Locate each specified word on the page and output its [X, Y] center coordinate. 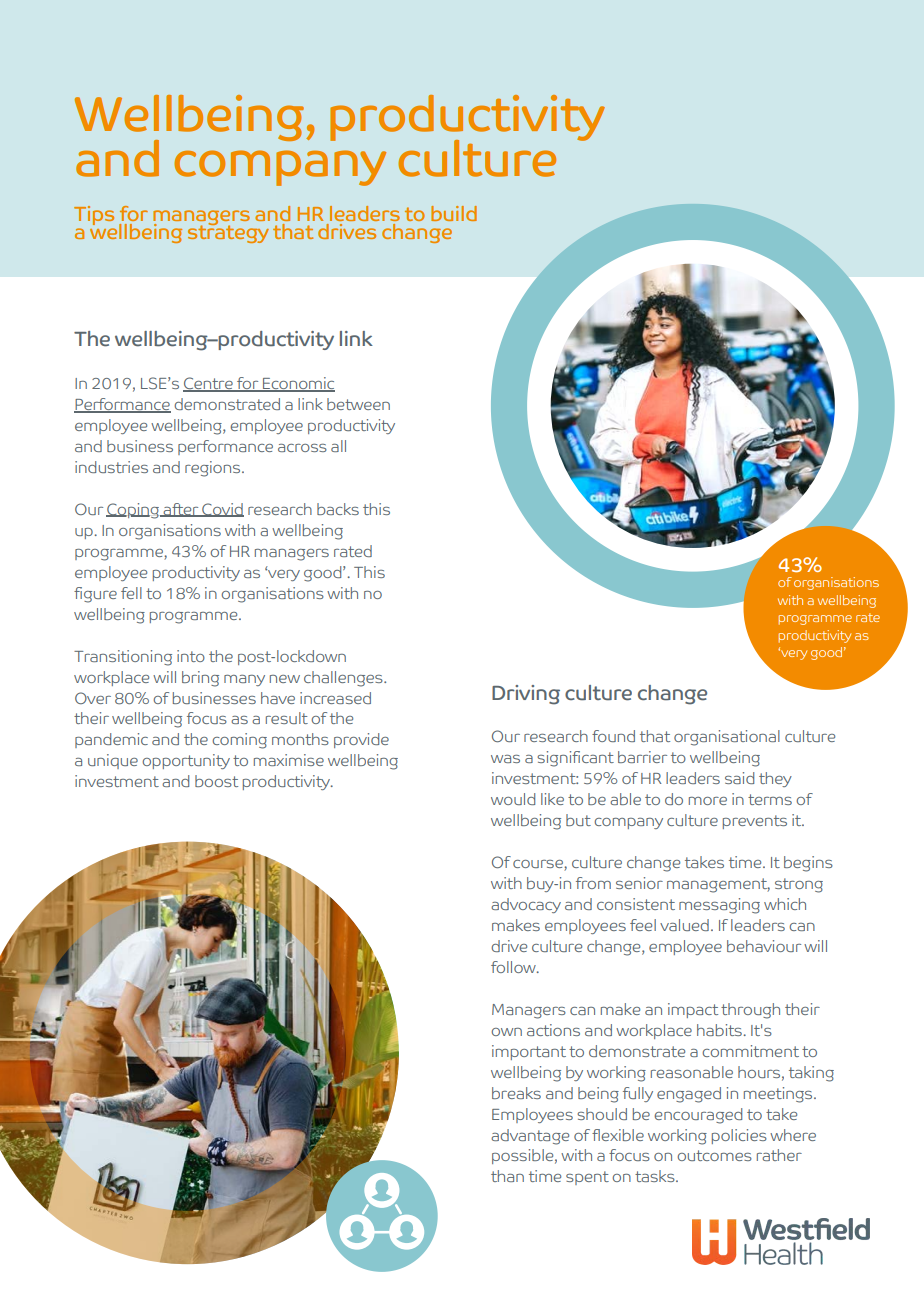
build [454, 213]
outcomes [714, 1155]
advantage [530, 1137]
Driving [526, 695]
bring [200, 679]
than [507, 1176]
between [358, 404]
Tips [94, 215]
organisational [727, 738]
